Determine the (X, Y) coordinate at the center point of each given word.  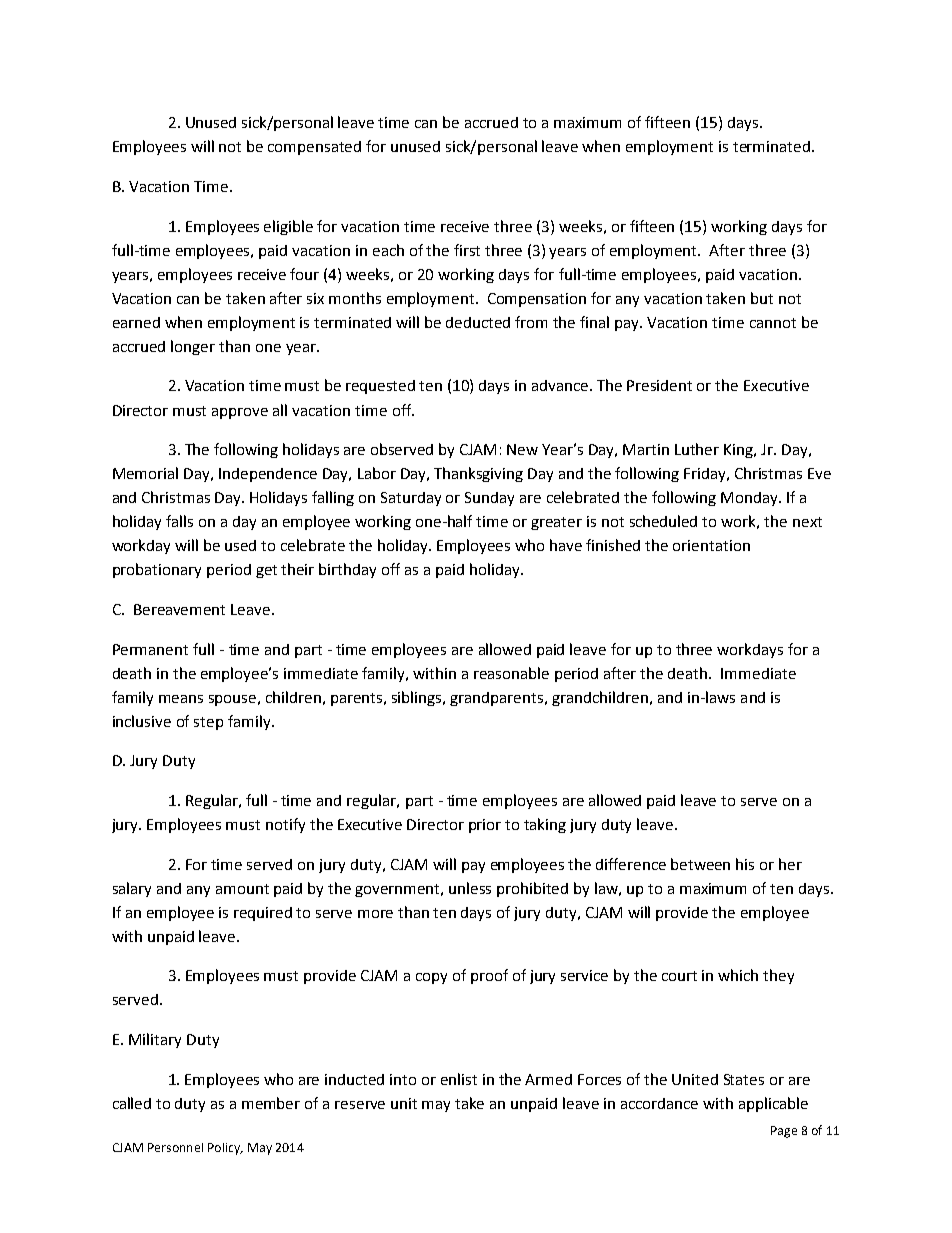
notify (285, 825)
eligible (288, 227)
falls (179, 521)
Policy (225, 1149)
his (745, 864)
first (467, 250)
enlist (459, 1079)
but (762, 298)
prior (485, 826)
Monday (750, 499)
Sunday (489, 499)
